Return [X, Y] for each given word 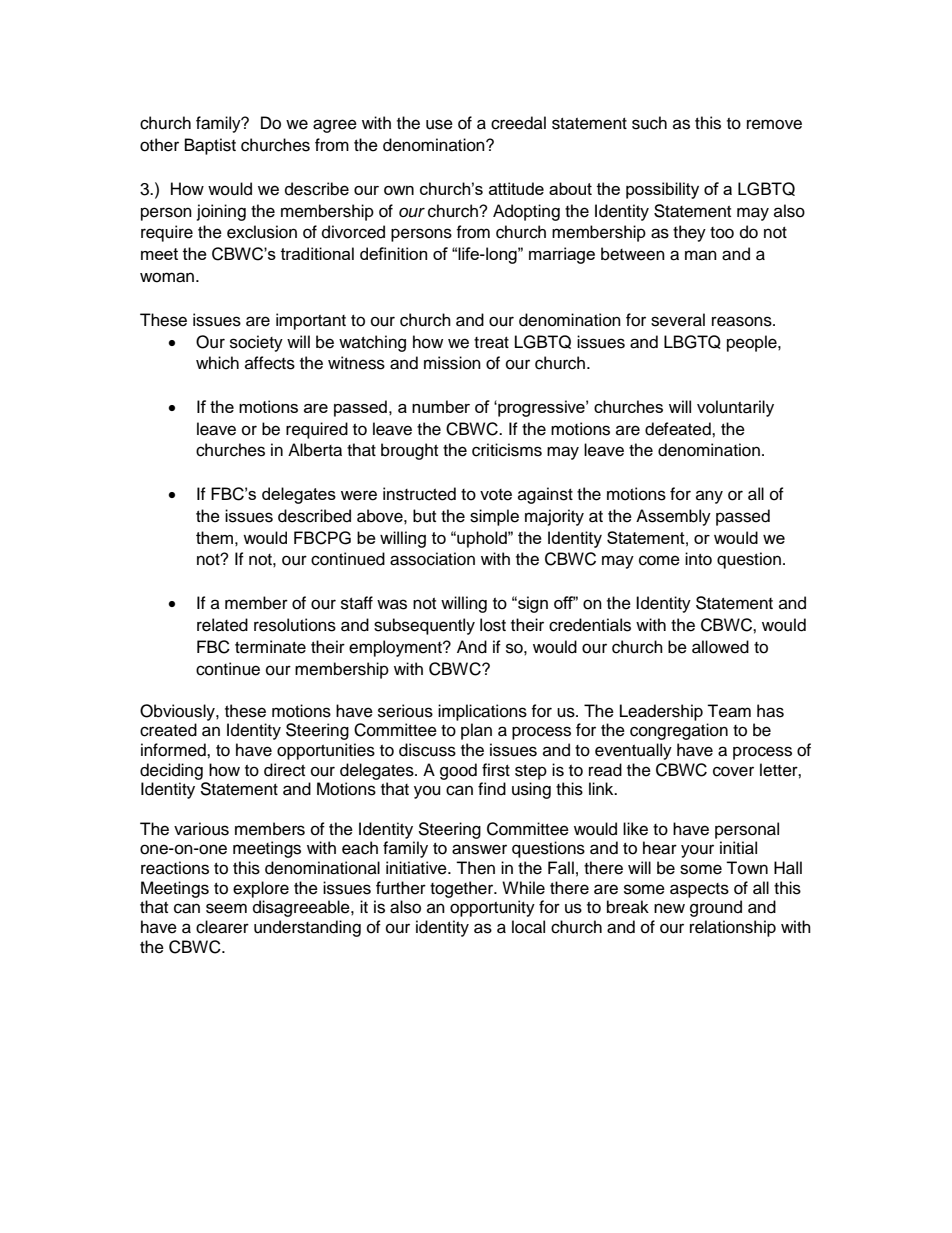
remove [774, 124]
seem [226, 908]
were [359, 495]
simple [494, 517]
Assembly [673, 517]
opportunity [492, 908]
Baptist [210, 146]
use [439, 124]
